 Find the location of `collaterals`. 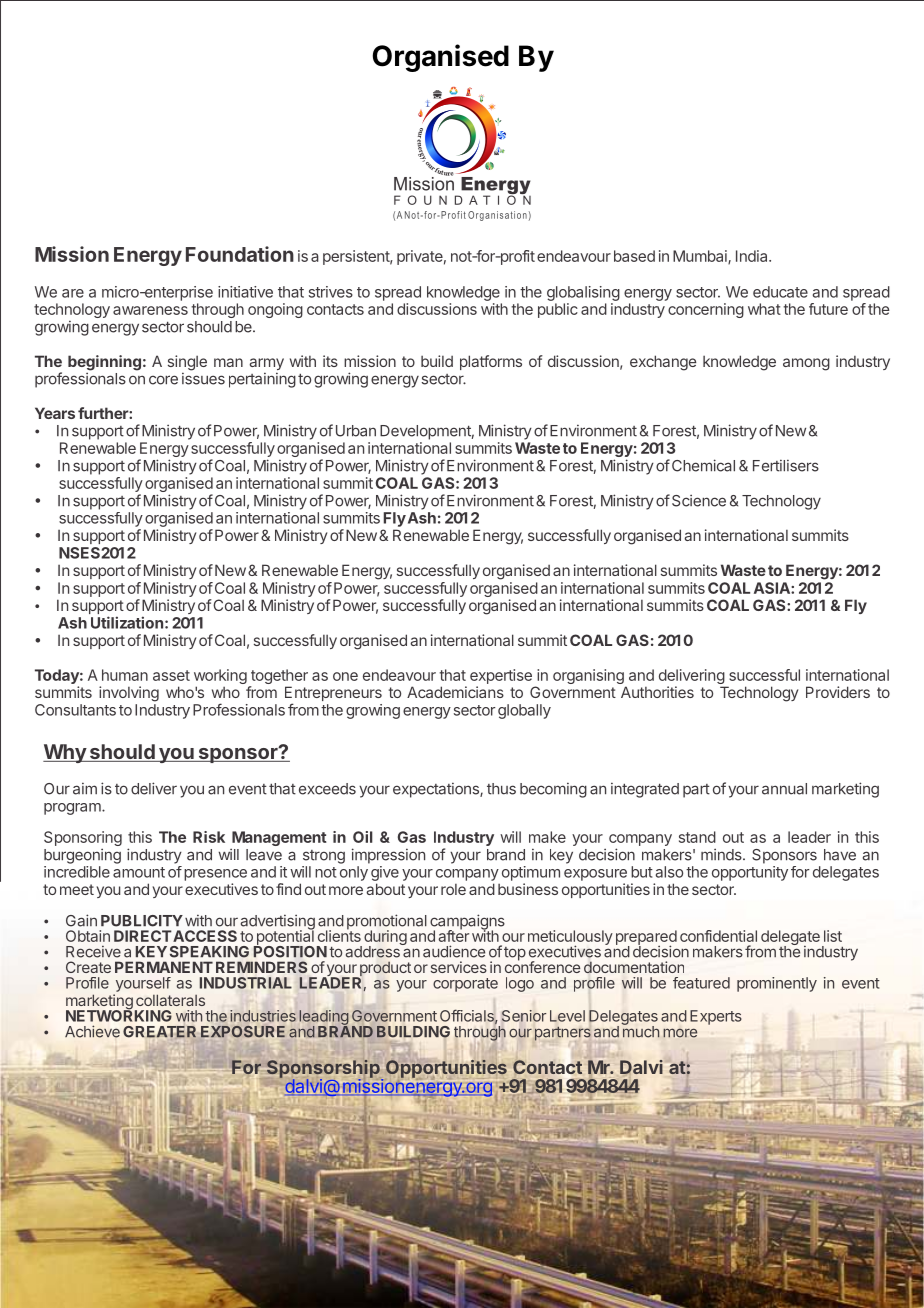

collaterals is located at coordinates (170, 1000).
